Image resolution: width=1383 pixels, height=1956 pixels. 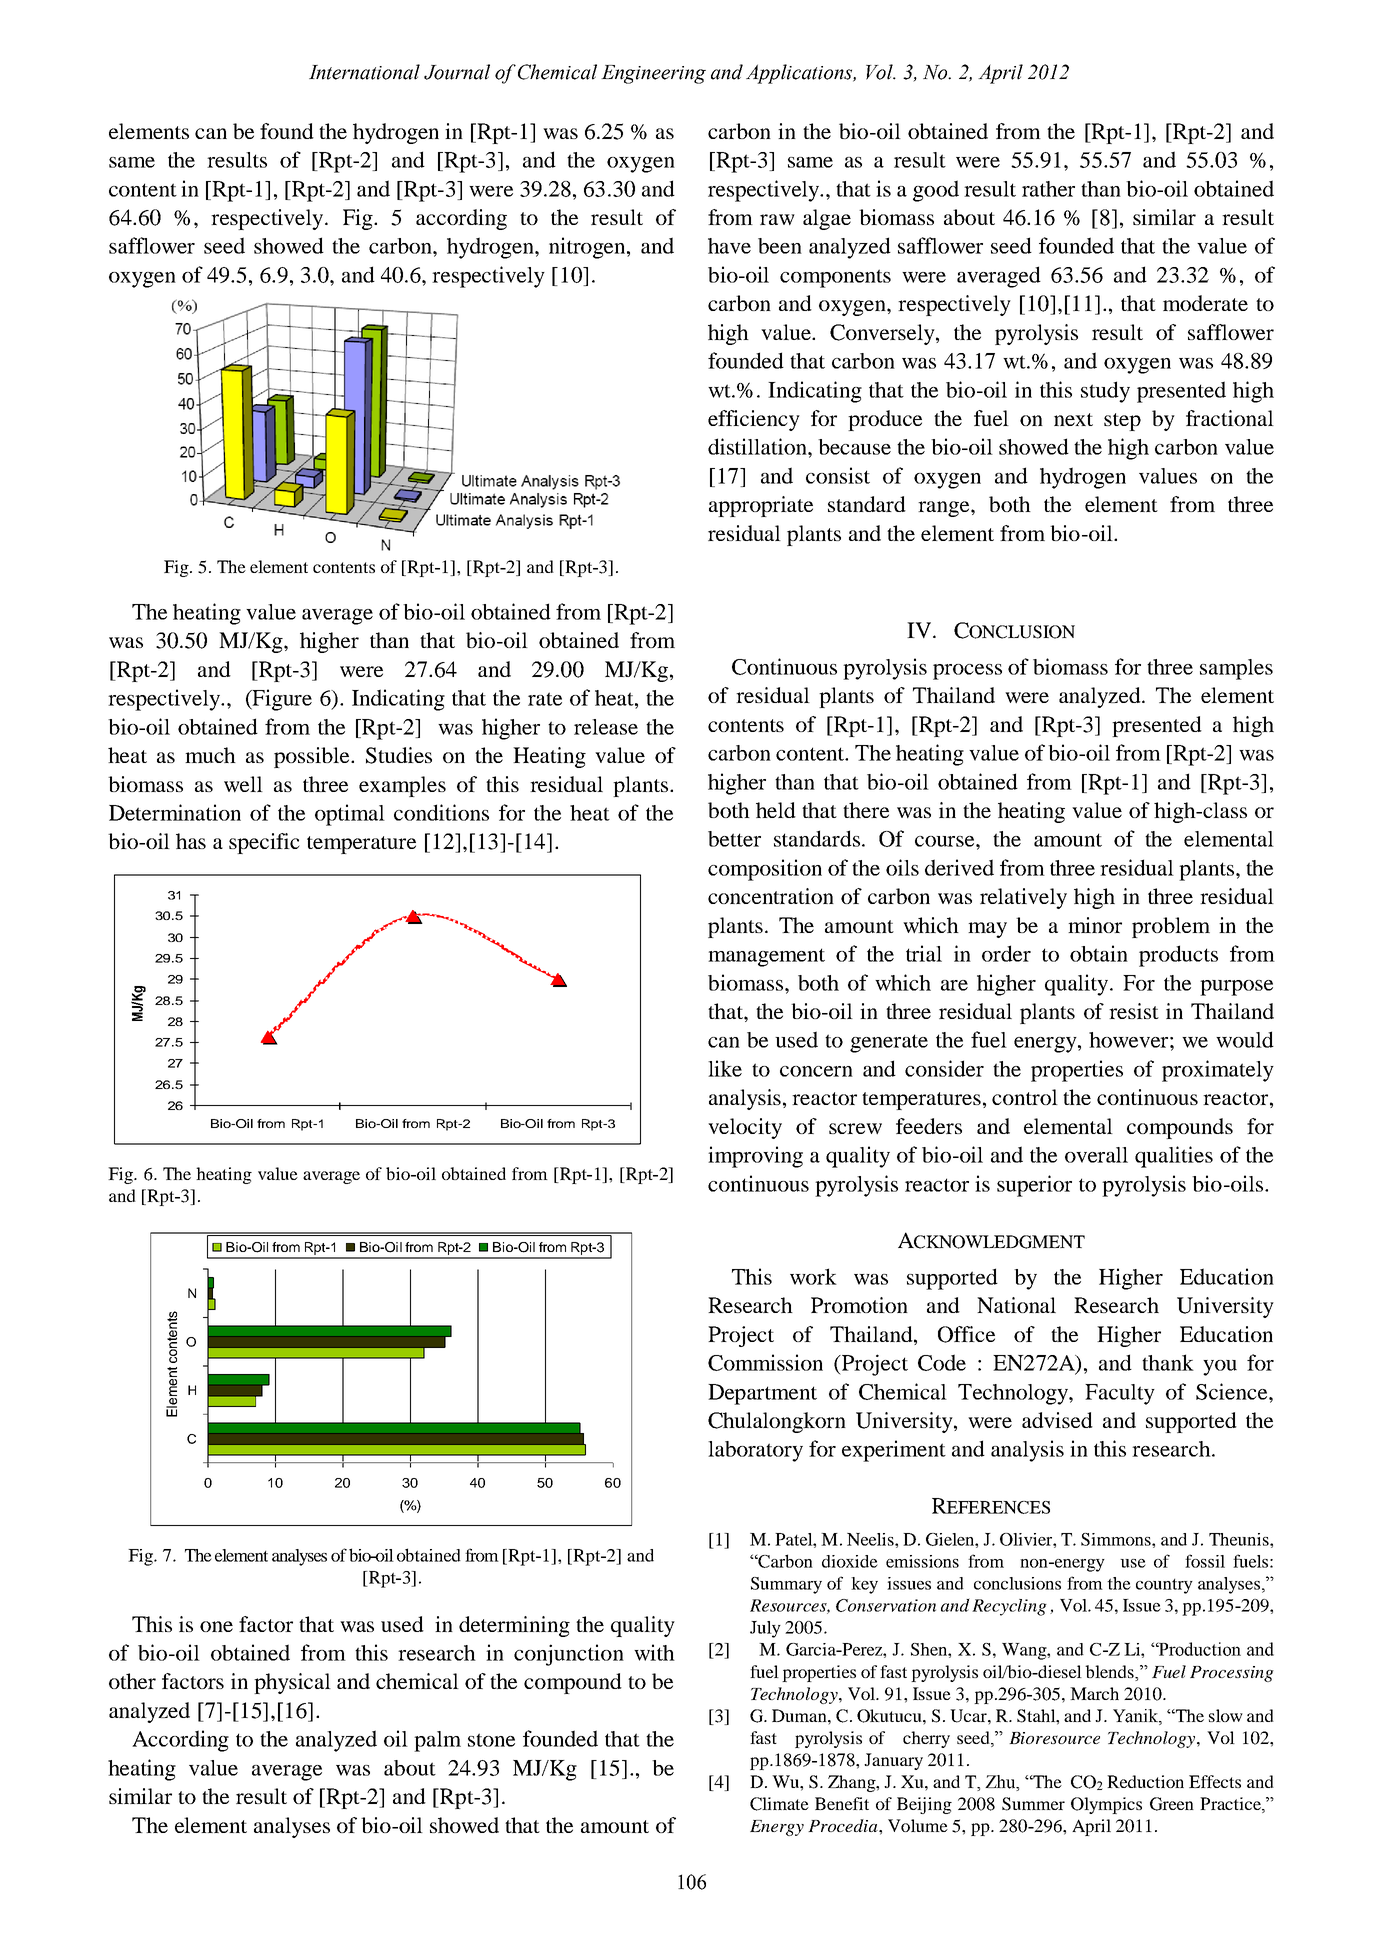 What do you see at coordinates (1095, 925) in the screenshot?
I see `minor` at bounding box center [1095, 925].
